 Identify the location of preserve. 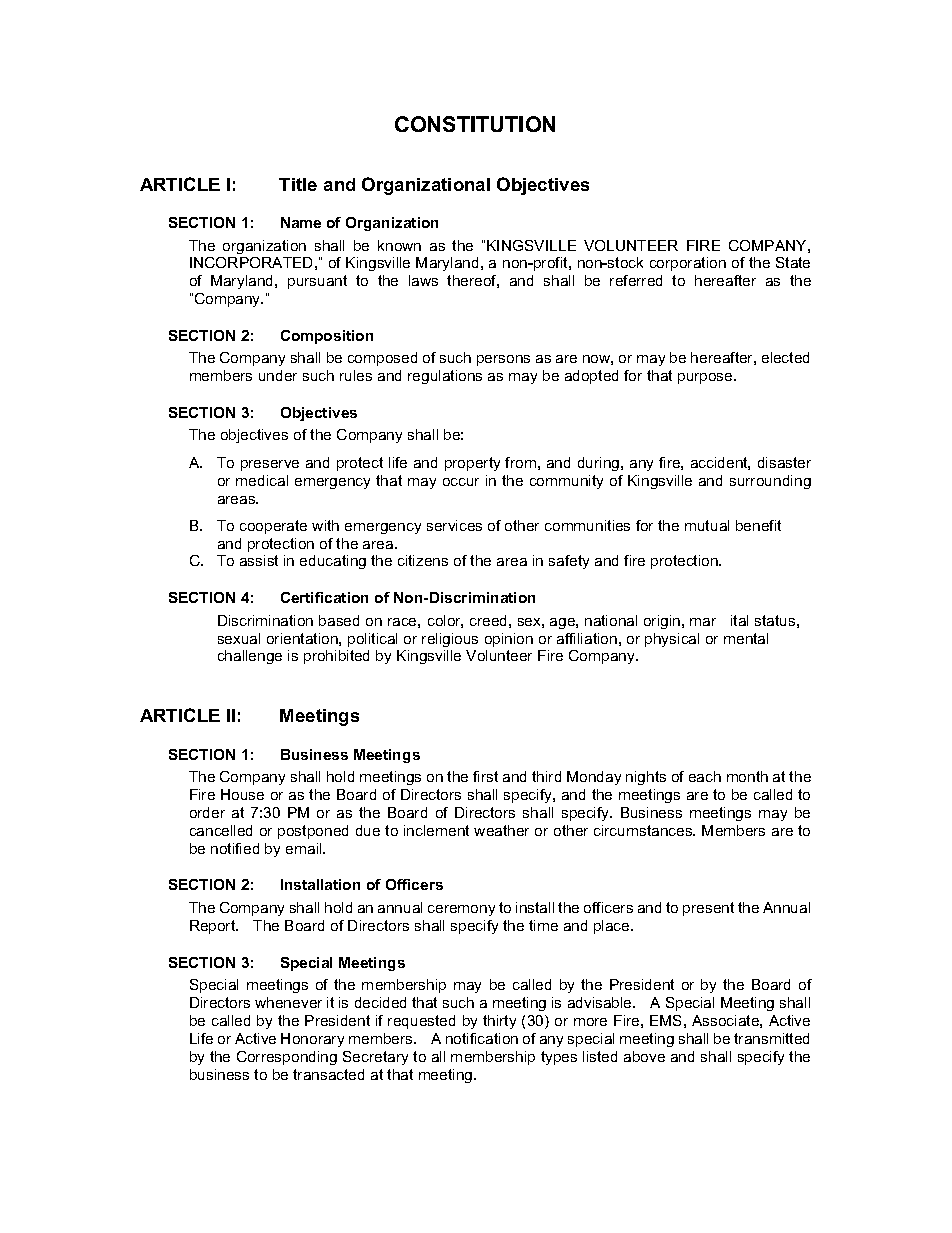
(270, 465).
